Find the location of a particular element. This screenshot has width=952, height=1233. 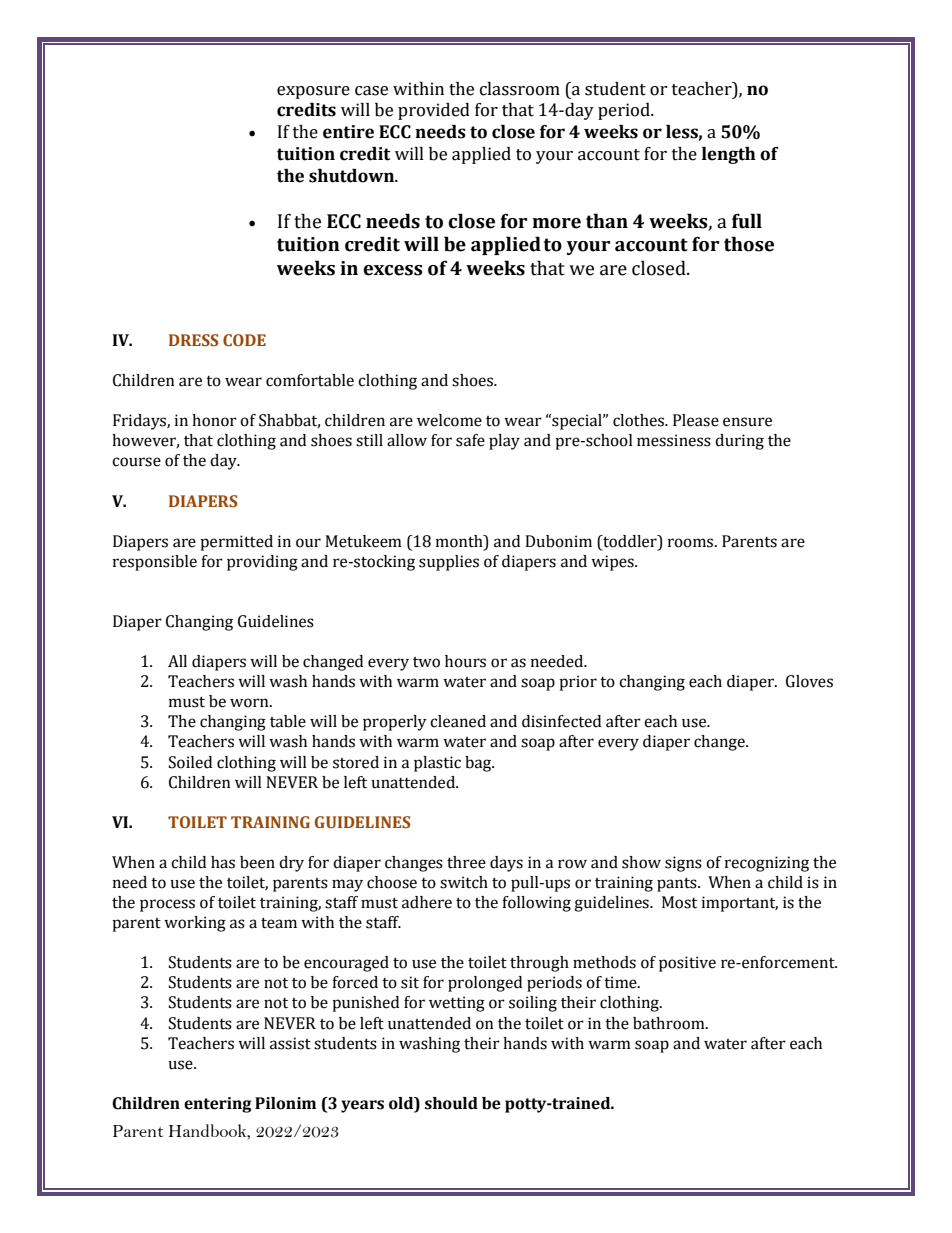

provided is located at coordinates (434, 111).
